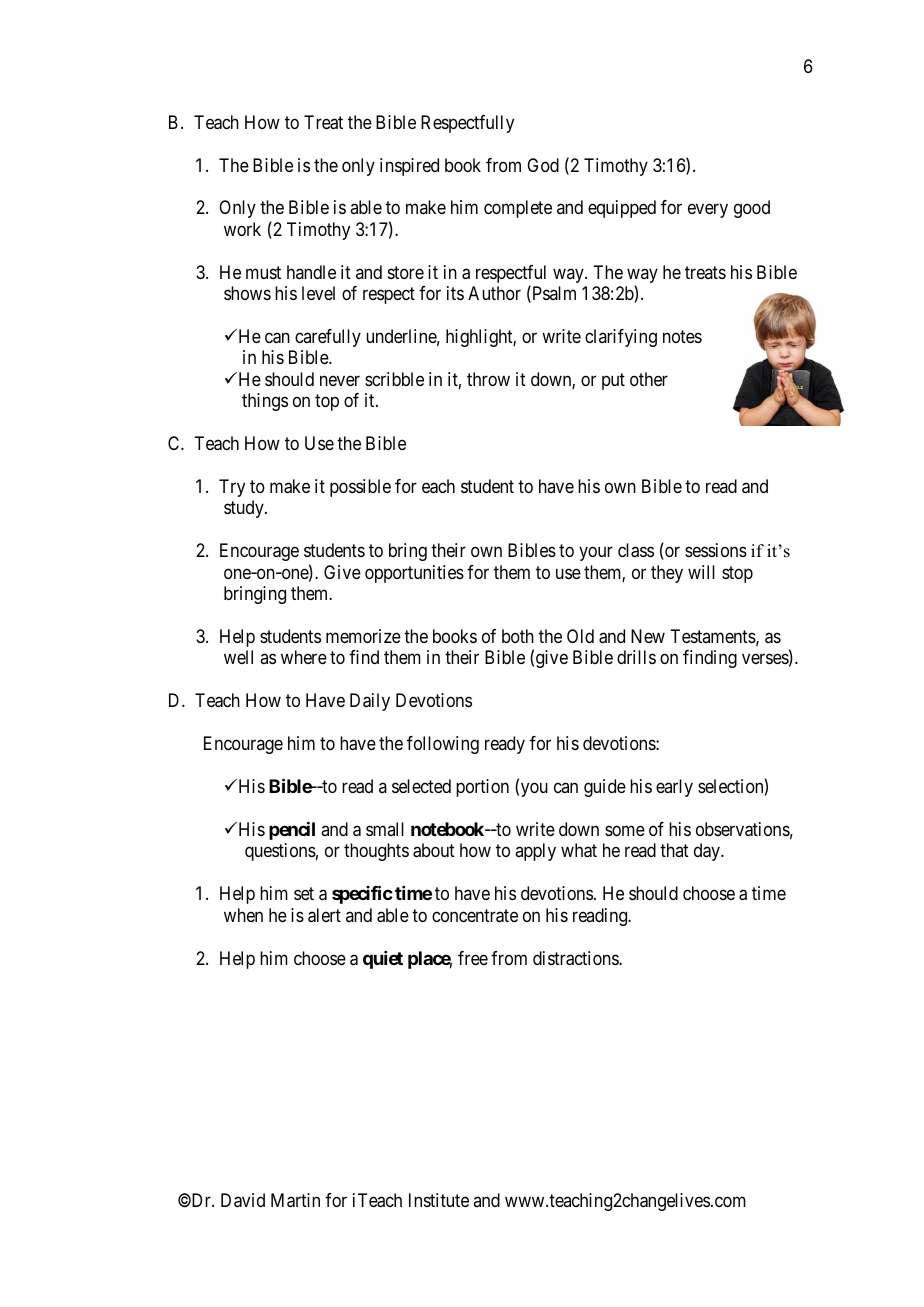 The image size is (924, 1307). What do you see at coordinates (636, 657) in the image?
I see `drills` at bounding box center [636, 657].
